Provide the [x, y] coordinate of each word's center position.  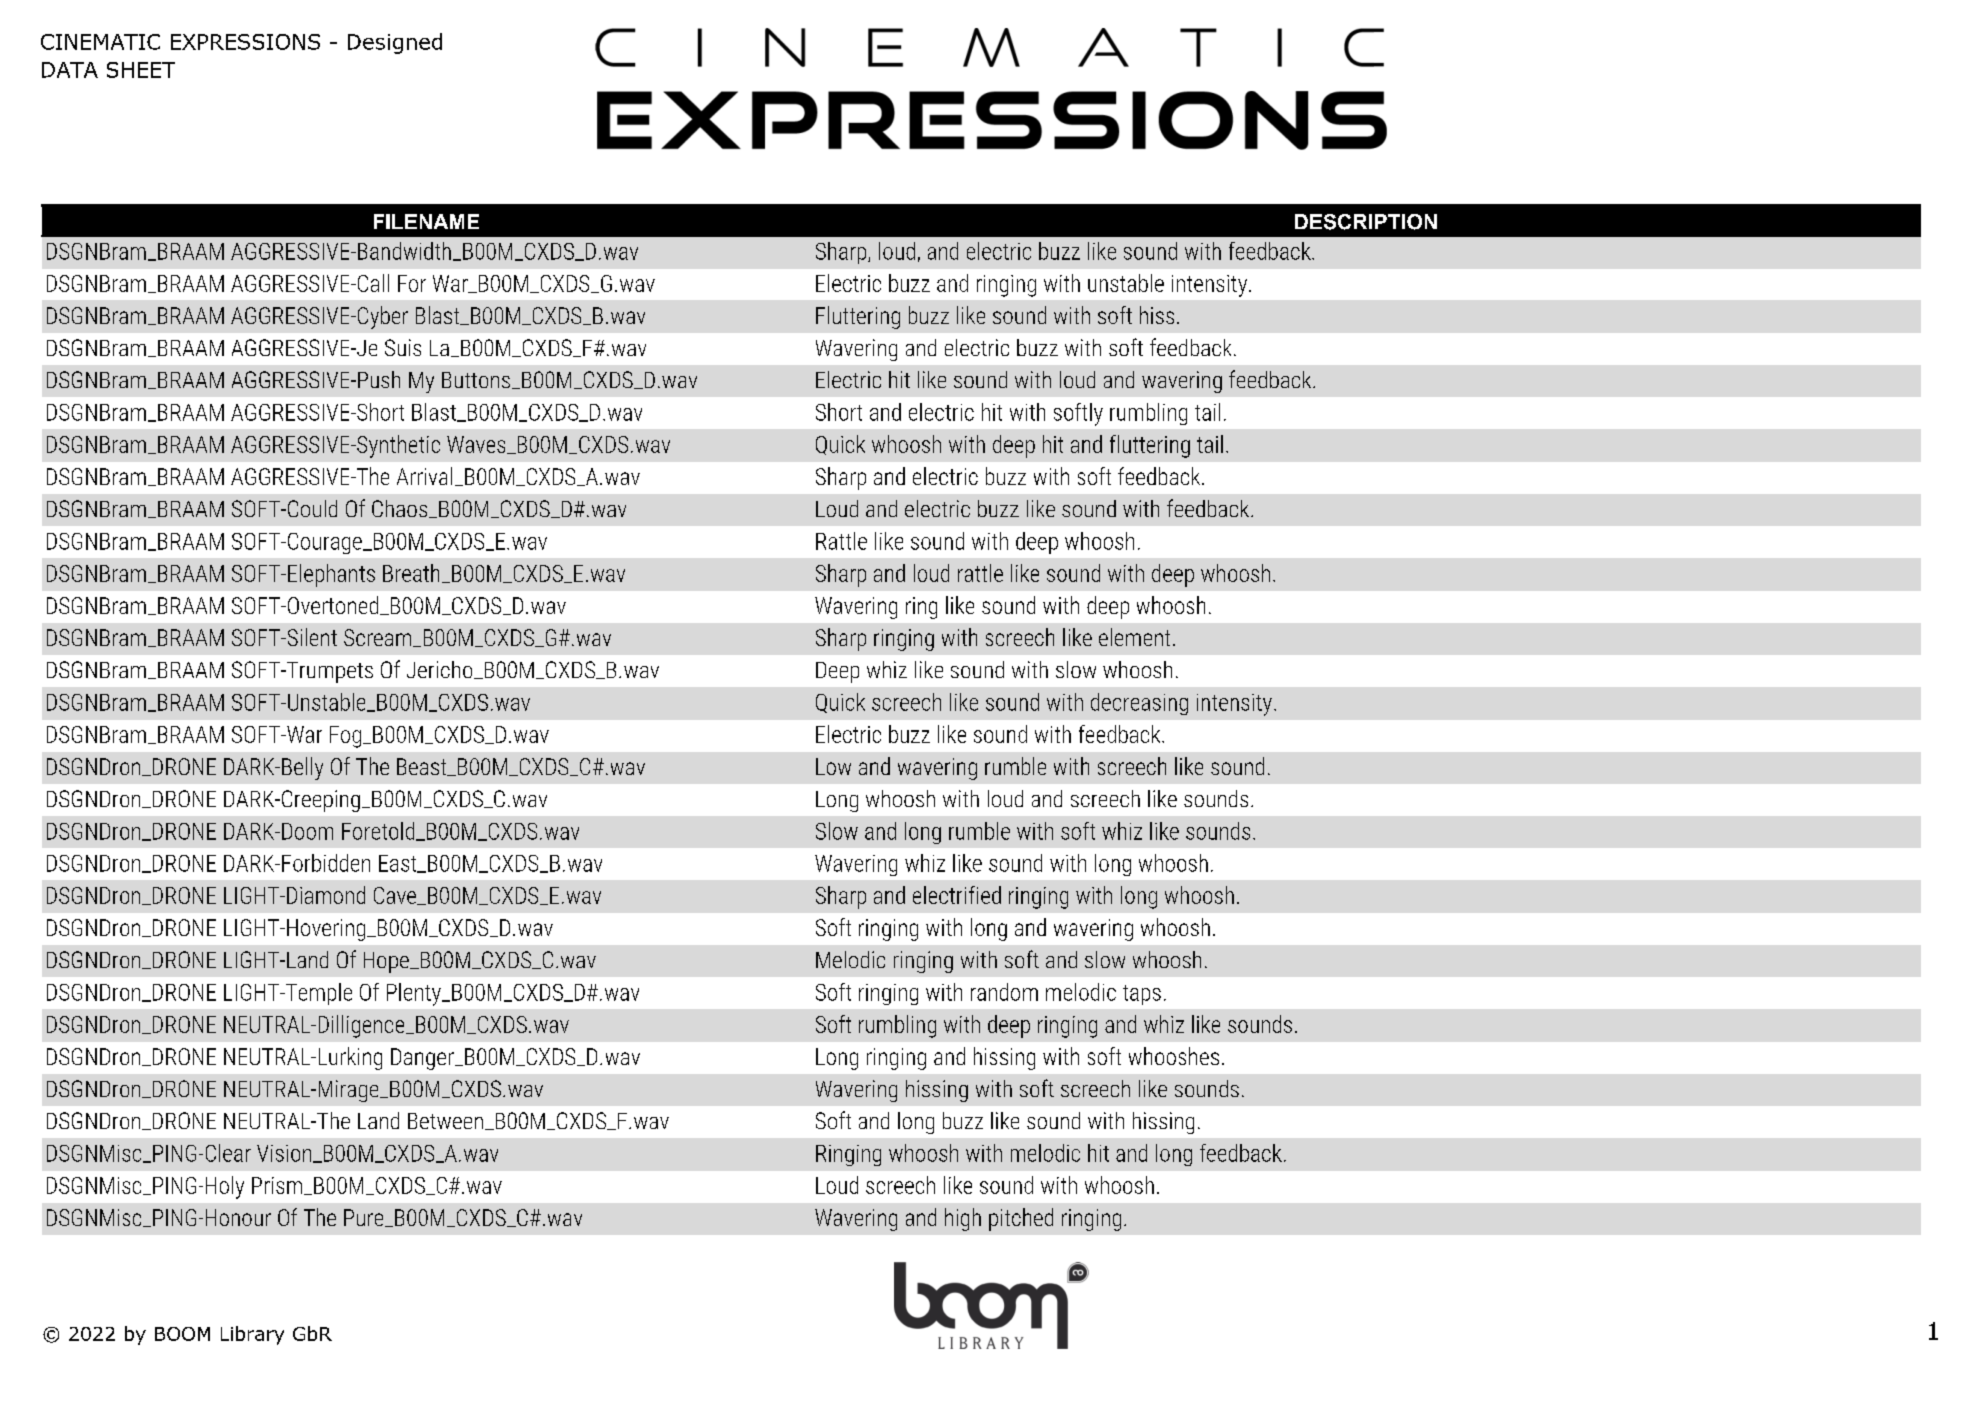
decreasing [1139, 704]
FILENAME [426, 221]
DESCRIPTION [1366, 222]
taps [1142, 995]
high [963, 1219]
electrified [957, 895]
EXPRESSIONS [245, 42]
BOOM [182, 1334]
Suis [403, 347]
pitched [1021, 1219]
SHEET [141, 70]
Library [252, 1335]
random [1004, 992]
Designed [395, 43]
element [1134, 637]
